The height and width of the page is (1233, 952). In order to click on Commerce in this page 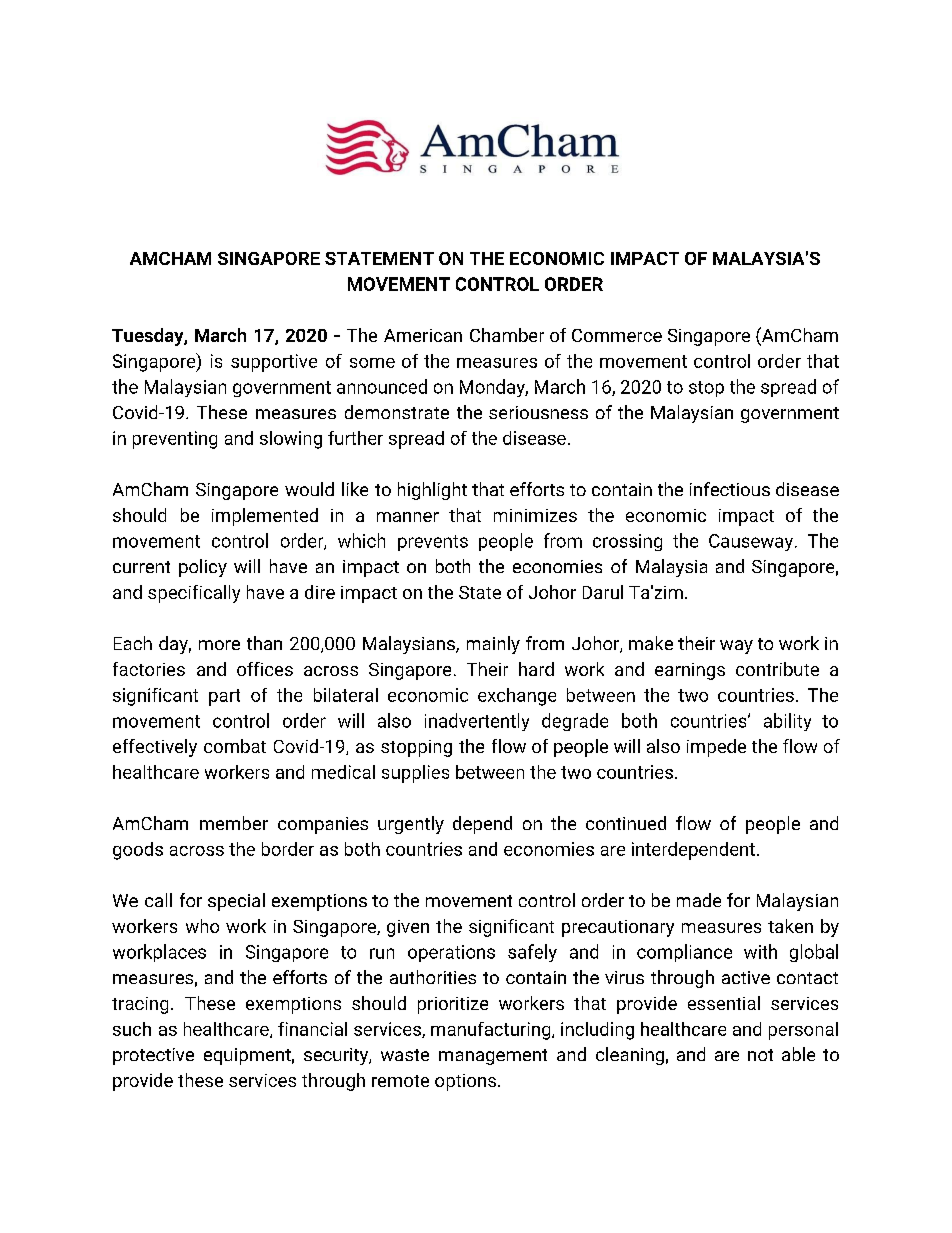, I will do `click(617, 335)`.
